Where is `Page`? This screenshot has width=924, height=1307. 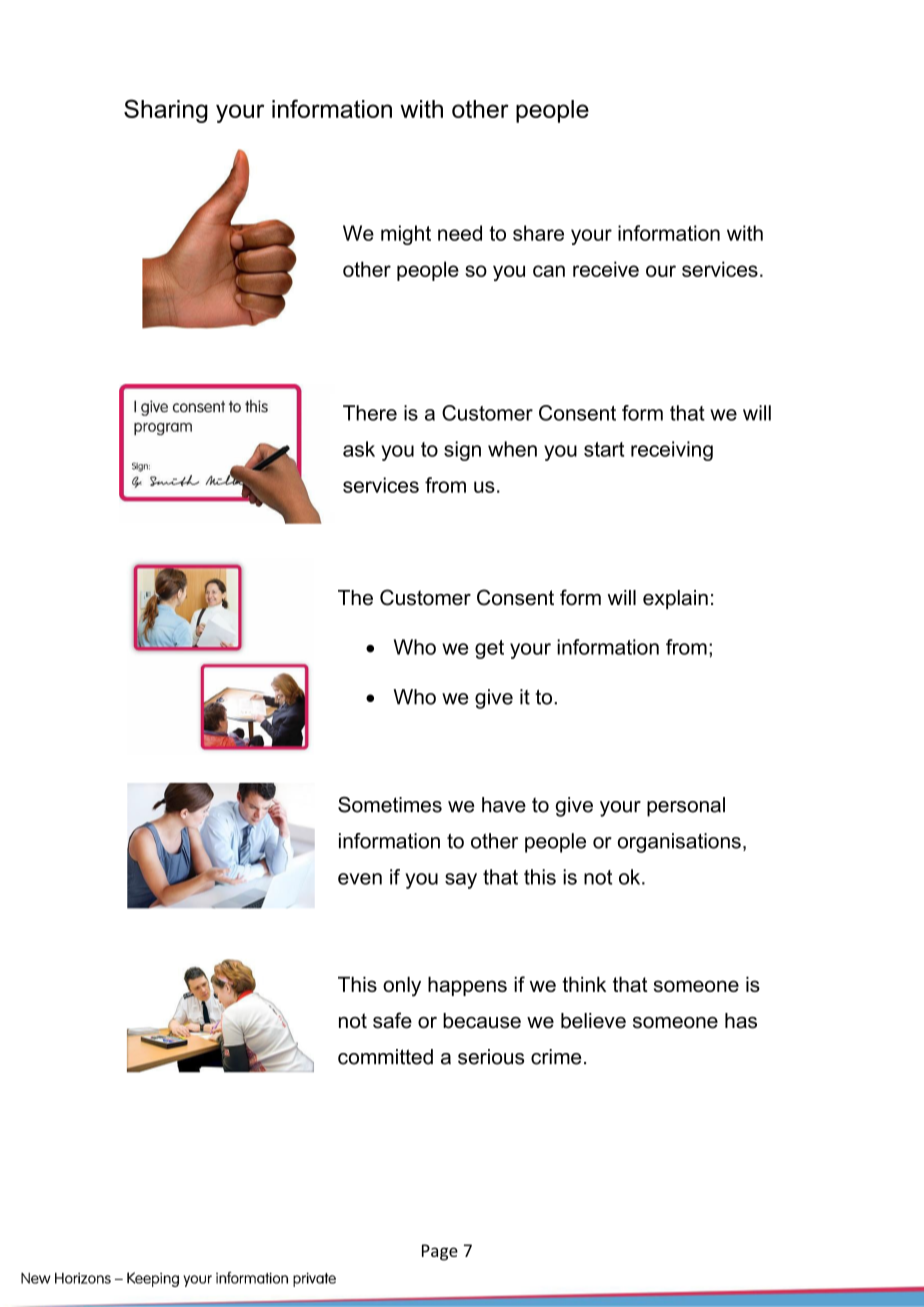 Page is located at coordinates (440, 1252).
